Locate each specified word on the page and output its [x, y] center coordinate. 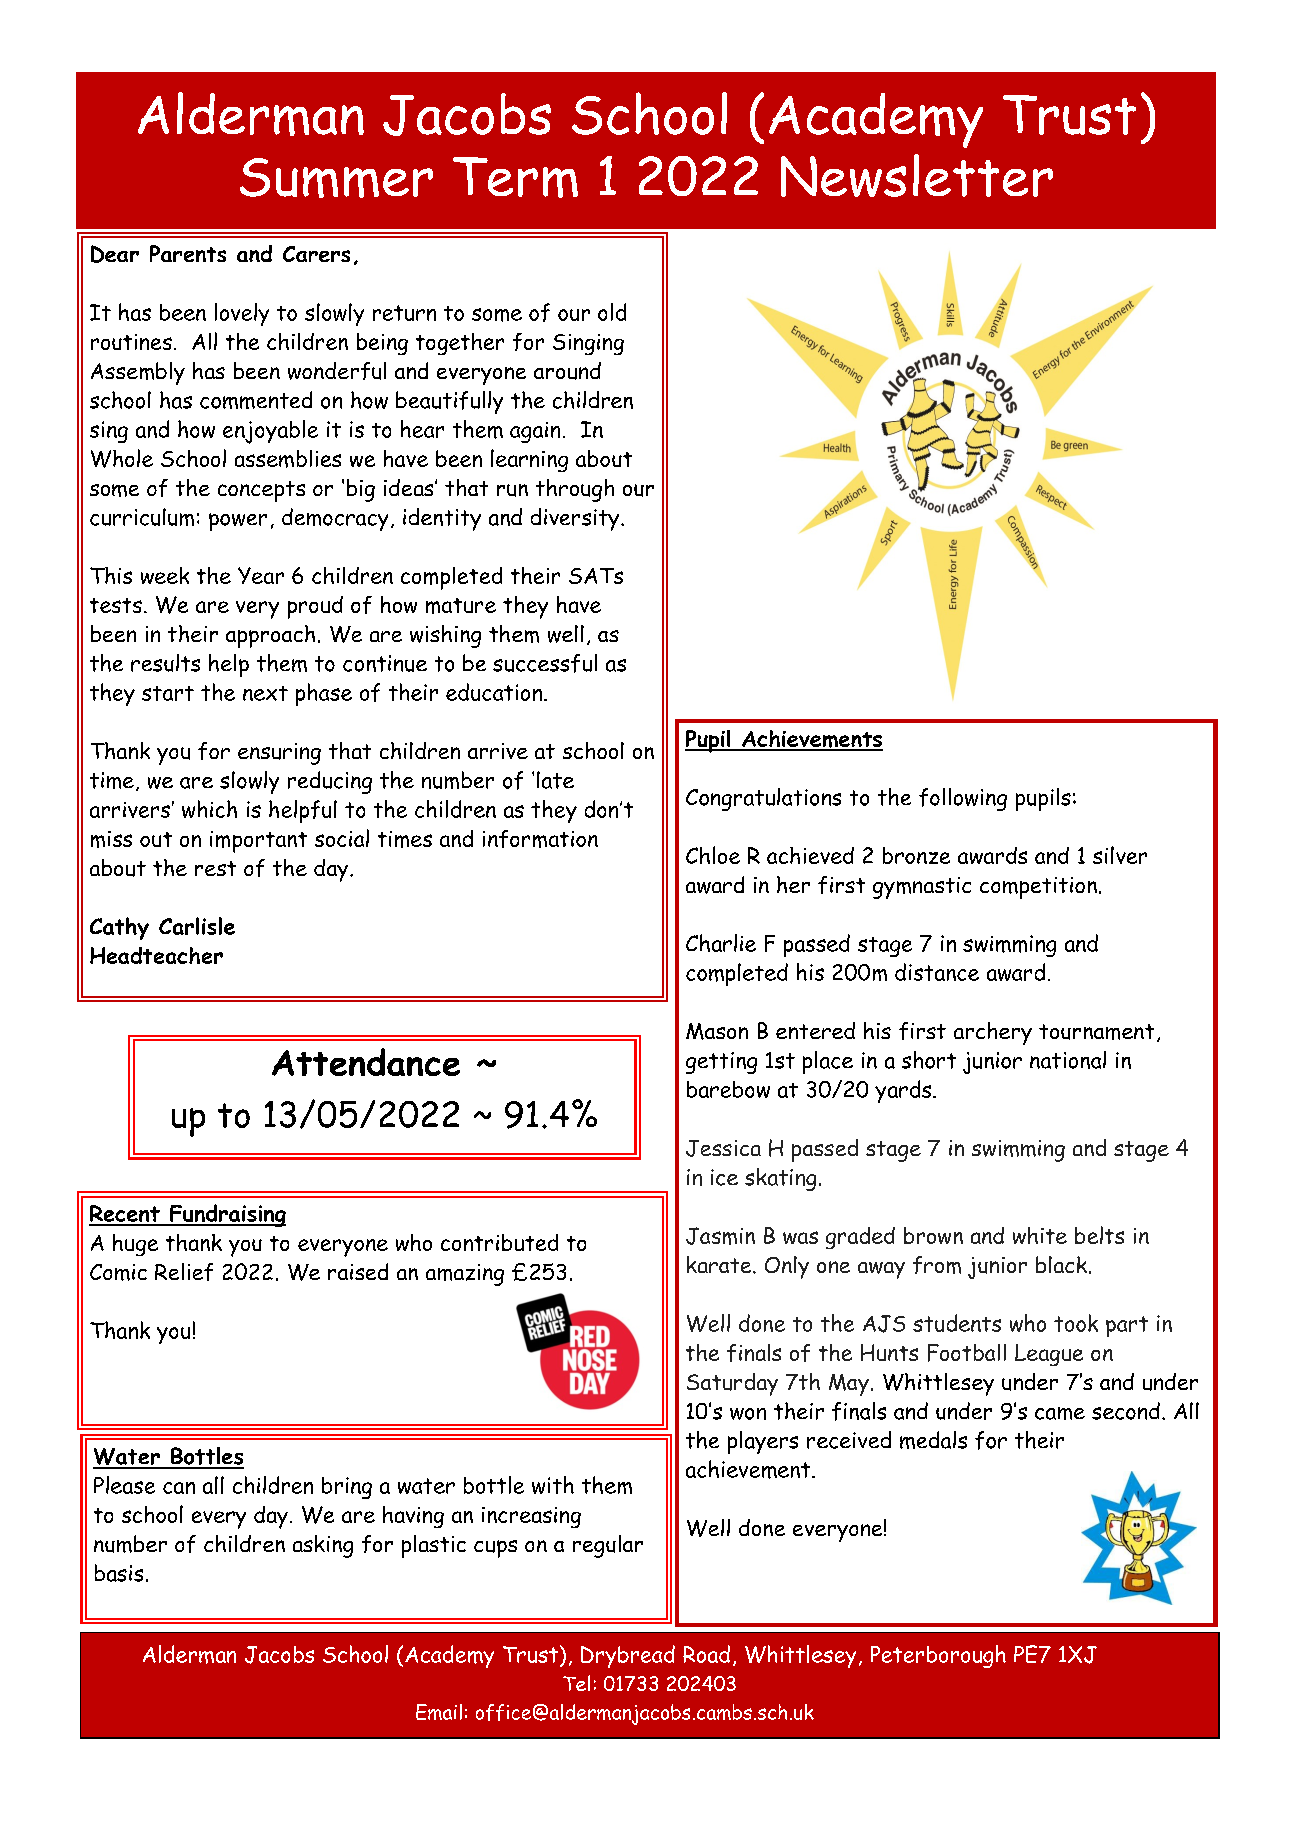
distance [937, 972]
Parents [188, 253]
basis [119, 1573]
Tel [576, 1683]
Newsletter [917, 175]
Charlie [721, 943]
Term [515, 177]
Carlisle [197, 926]
